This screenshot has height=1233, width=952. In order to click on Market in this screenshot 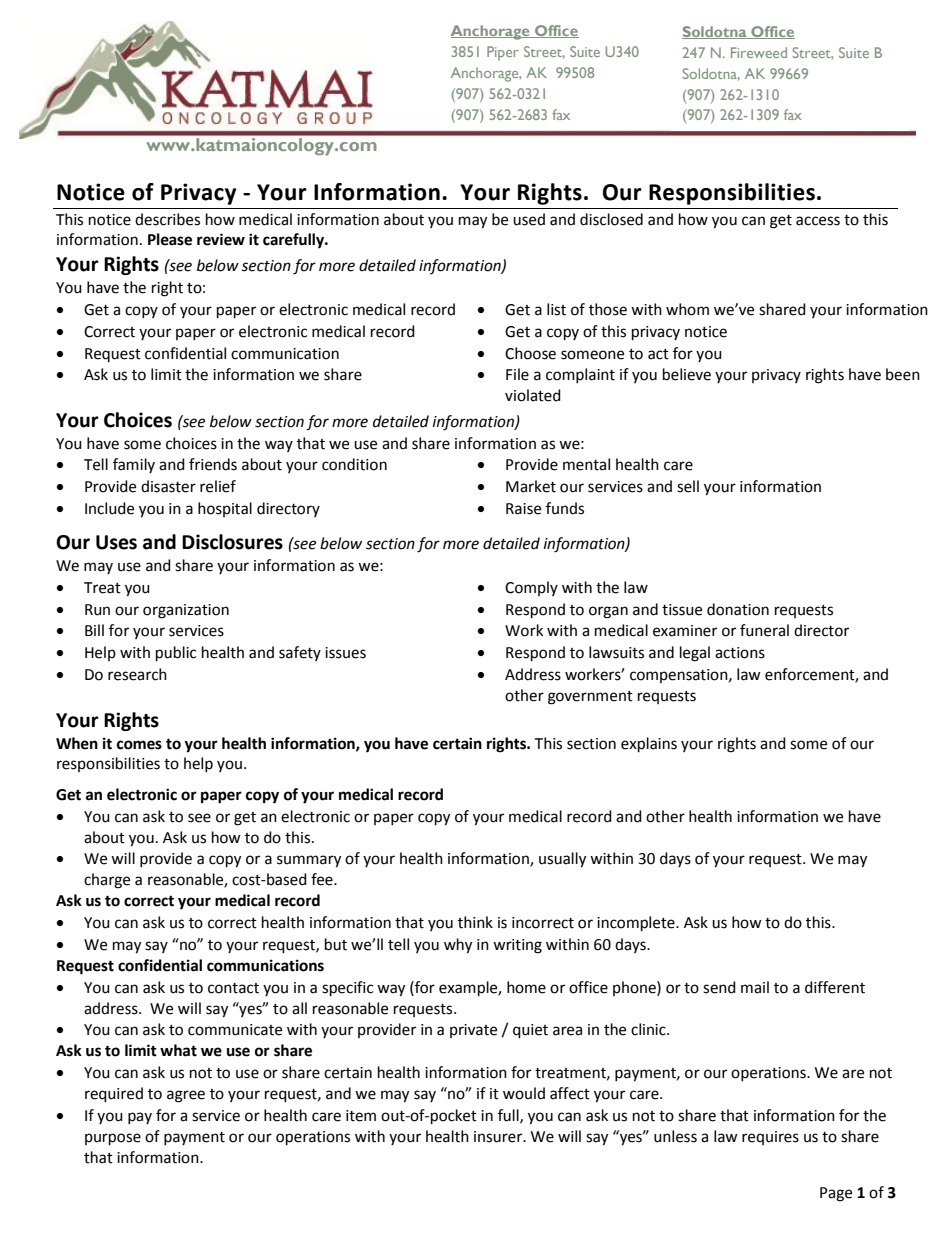, I will do `click(531, 486)`.
